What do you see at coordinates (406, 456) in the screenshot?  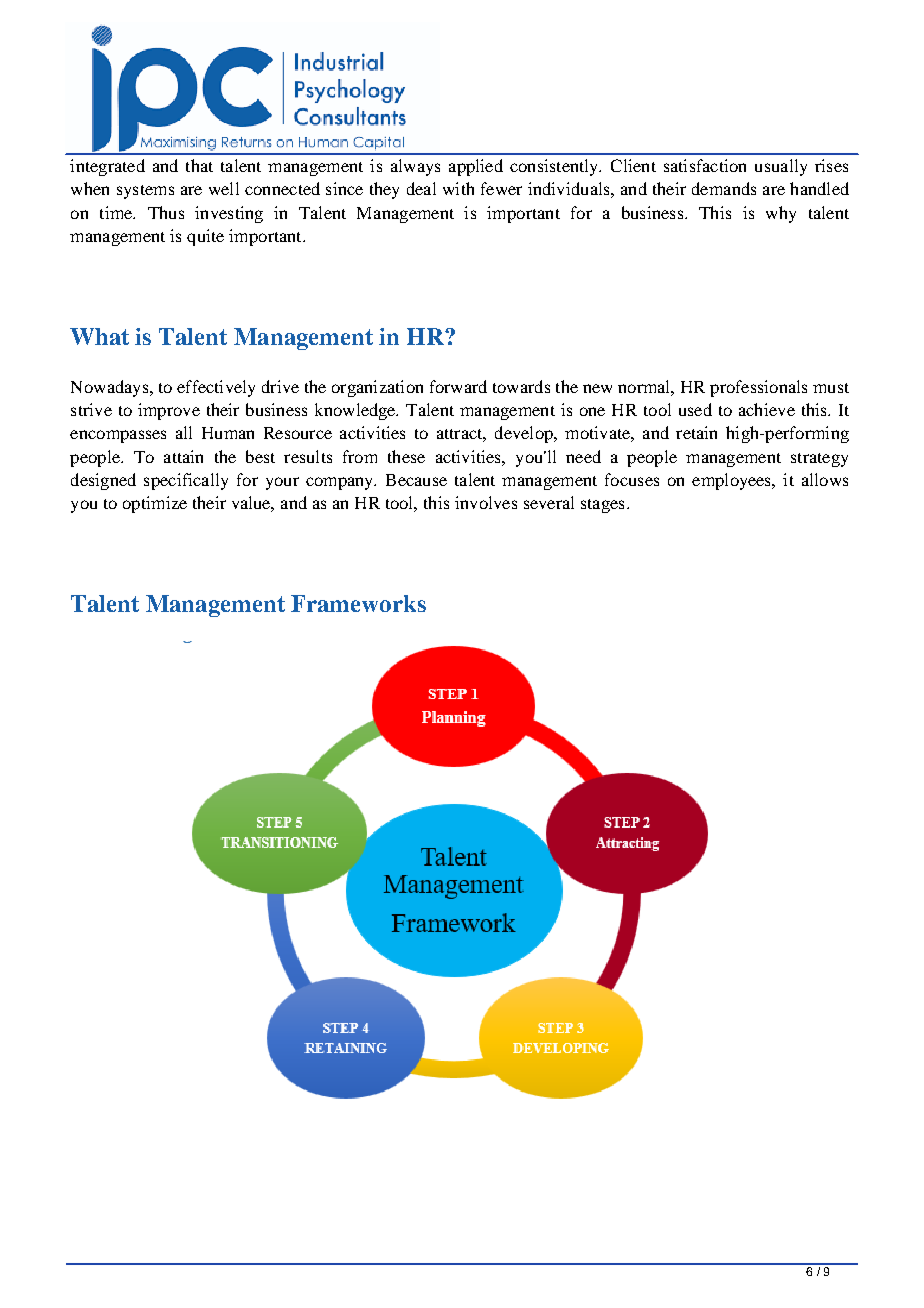 I see `these` at bounding box center [406, 456].
